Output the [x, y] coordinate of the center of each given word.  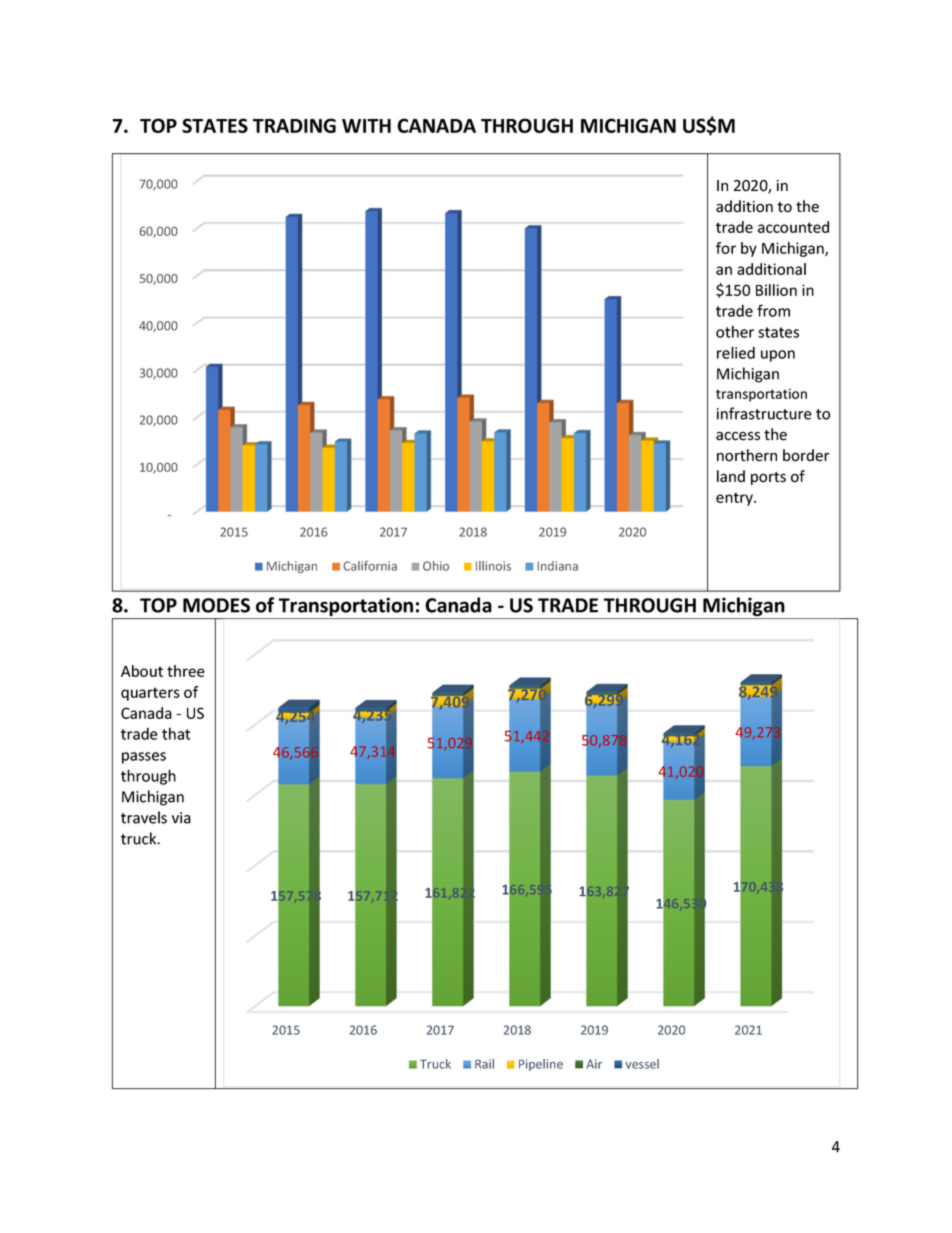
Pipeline [541, 1065]
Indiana [557, 566]
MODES [216, 605]
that [176, 733]
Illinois [493, 566]
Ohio [436, 566]
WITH [366, 126]
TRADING [294, 125]
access [738, 436]
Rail [484, 1064]
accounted [793, 227]
